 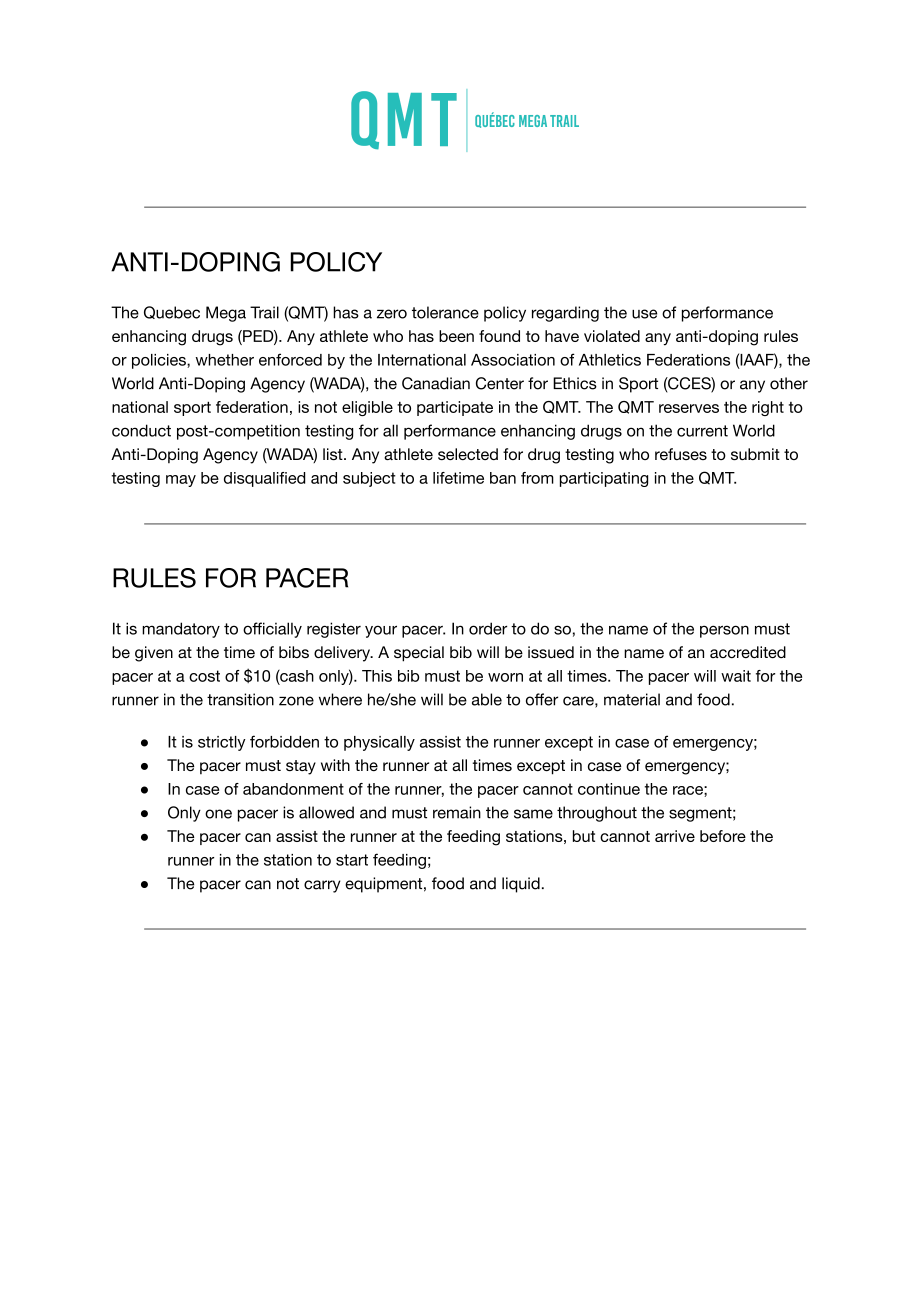 What do you see at coordinates (379, 743) in the screenshot?
I see `physically` at bounding box center [379, 743].
